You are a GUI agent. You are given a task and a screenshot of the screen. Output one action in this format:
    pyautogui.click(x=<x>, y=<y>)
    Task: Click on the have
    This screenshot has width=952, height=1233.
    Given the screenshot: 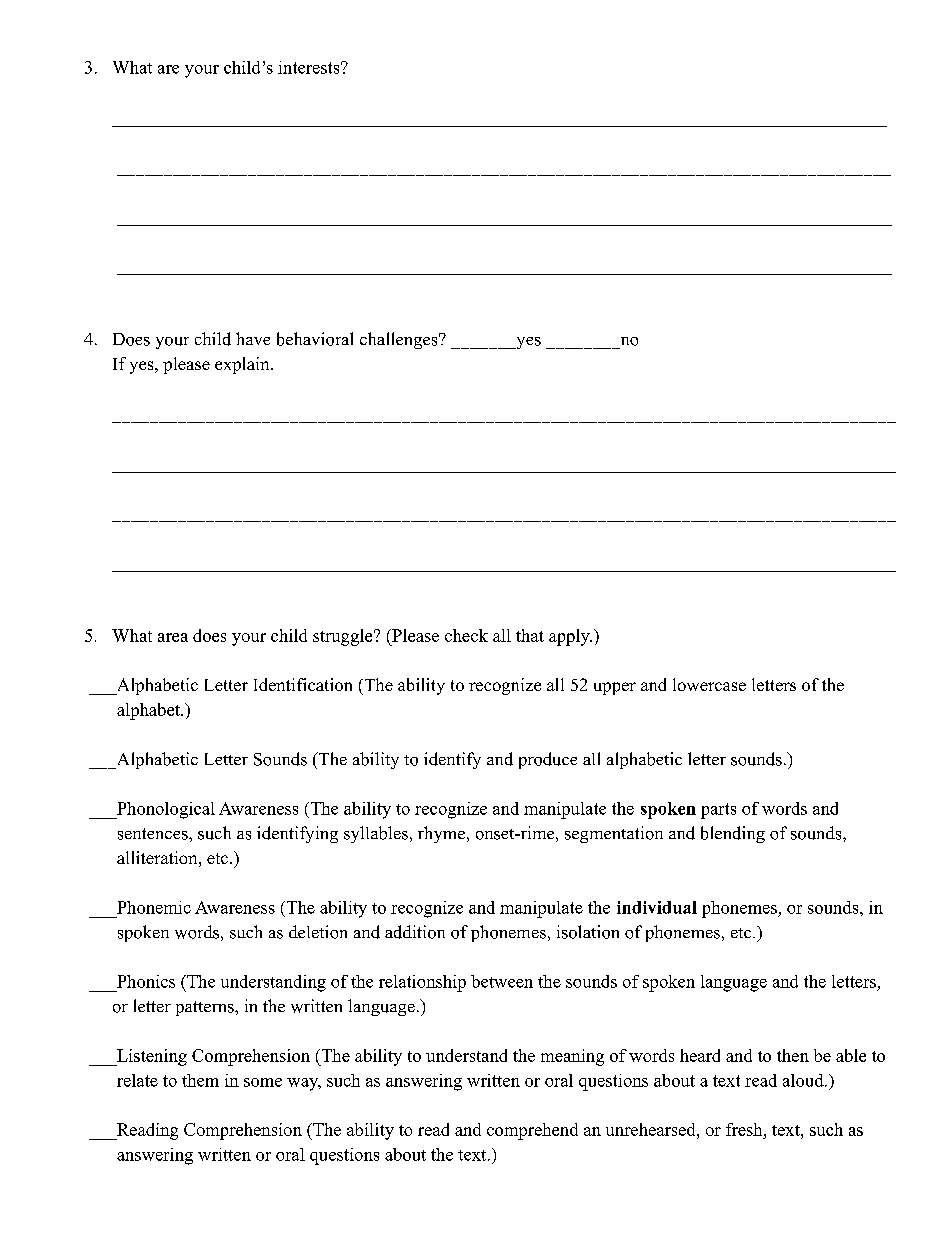 What is the action you would take?
    pyautogui.click(x=253, y=338)
